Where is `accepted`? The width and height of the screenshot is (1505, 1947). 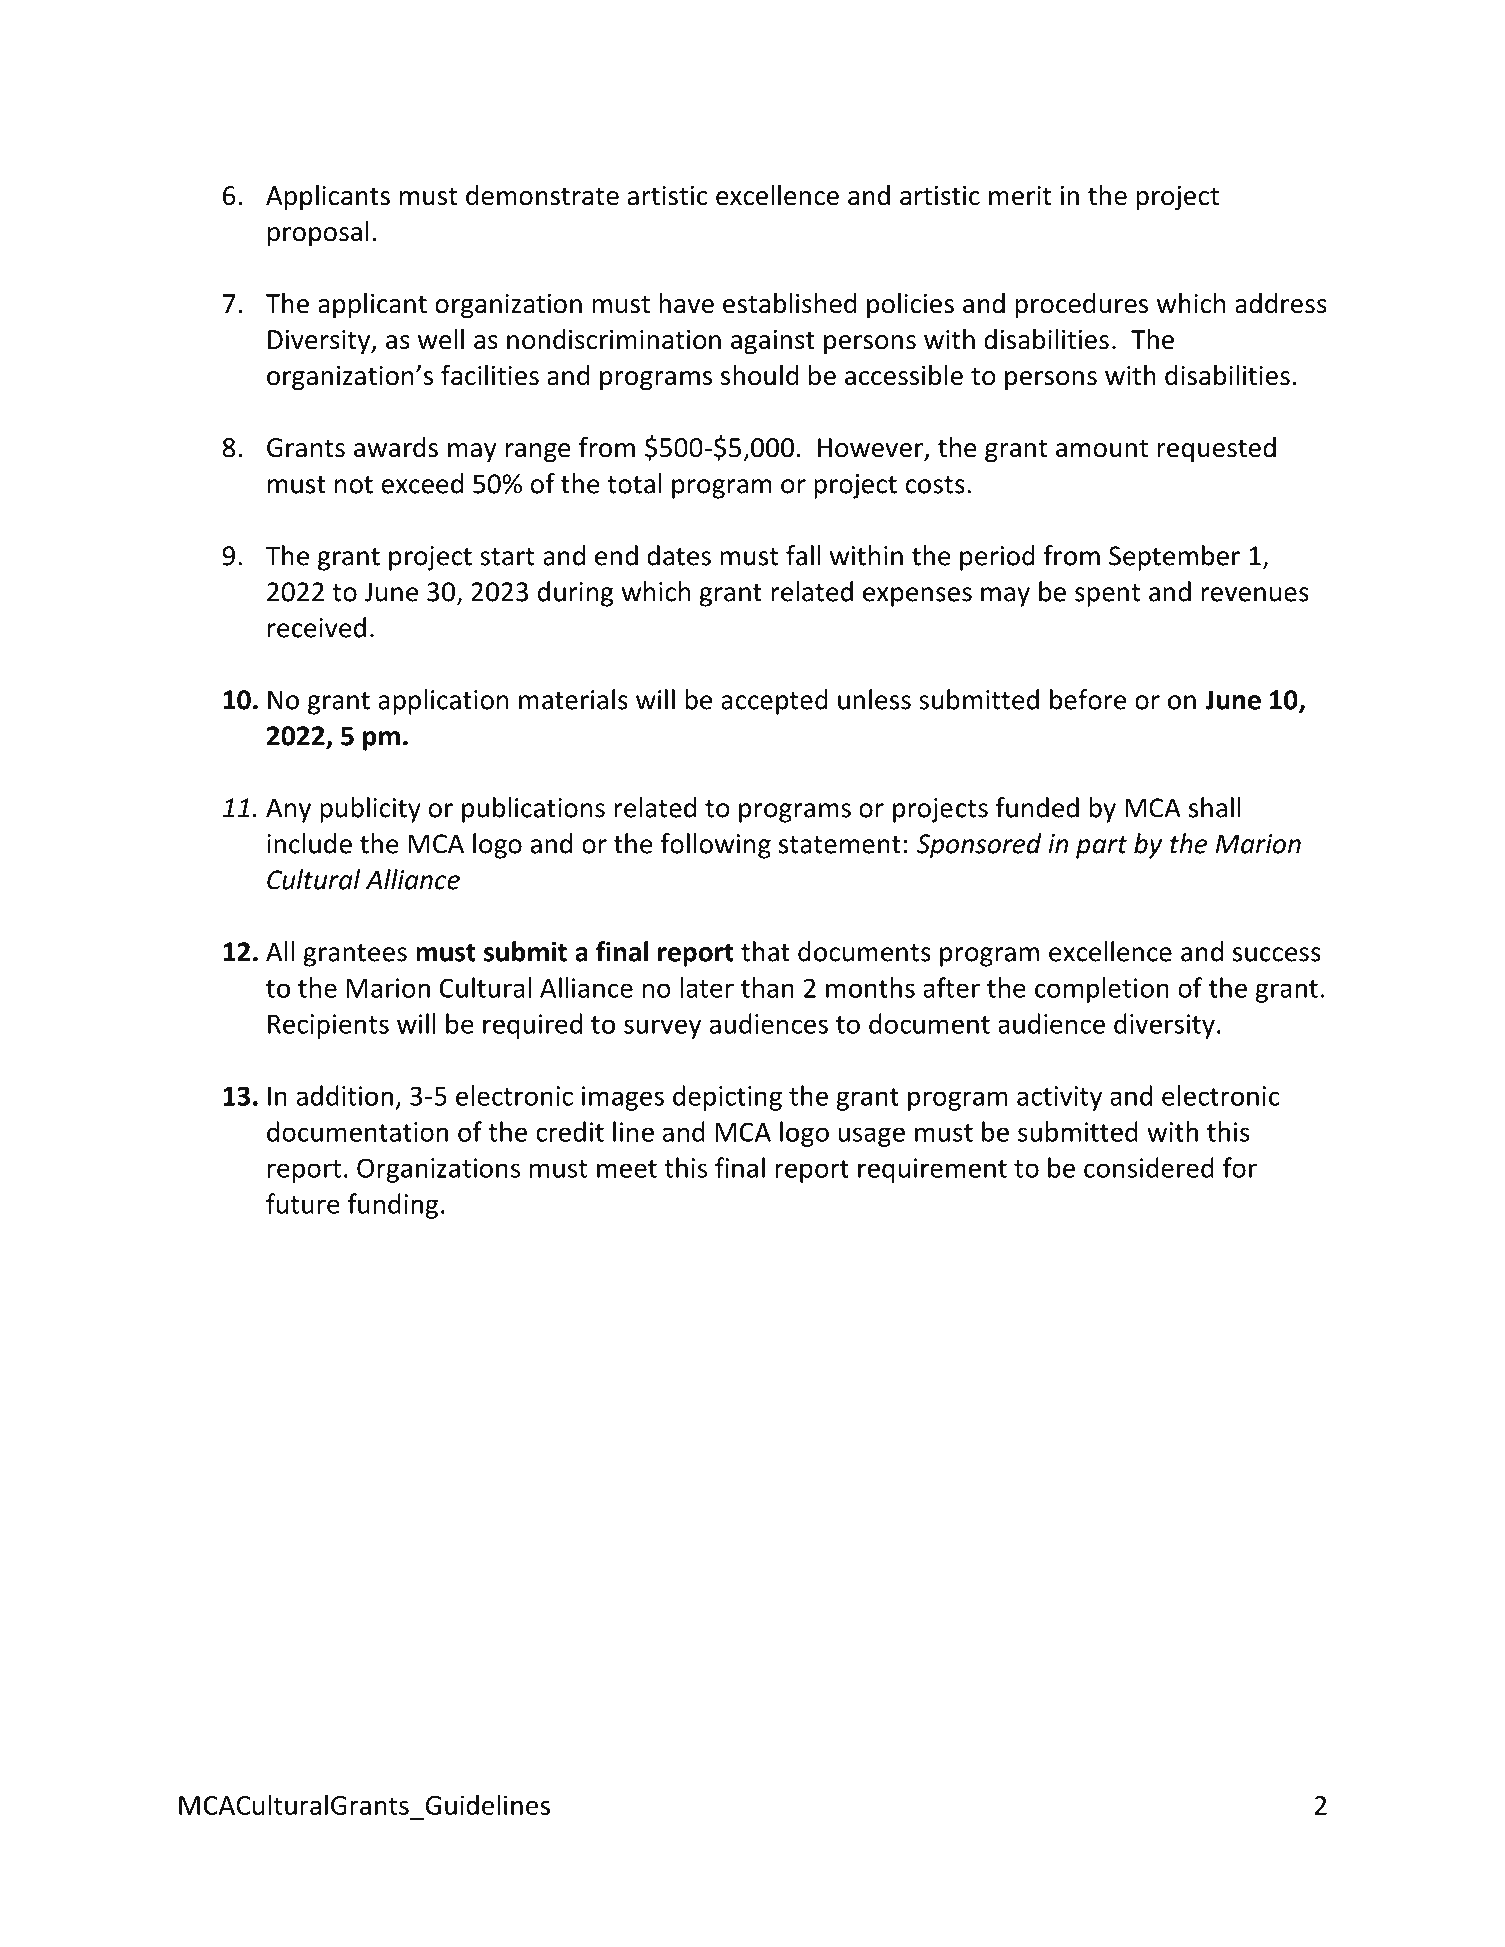 accepted is located at coordinates (774, 702).
